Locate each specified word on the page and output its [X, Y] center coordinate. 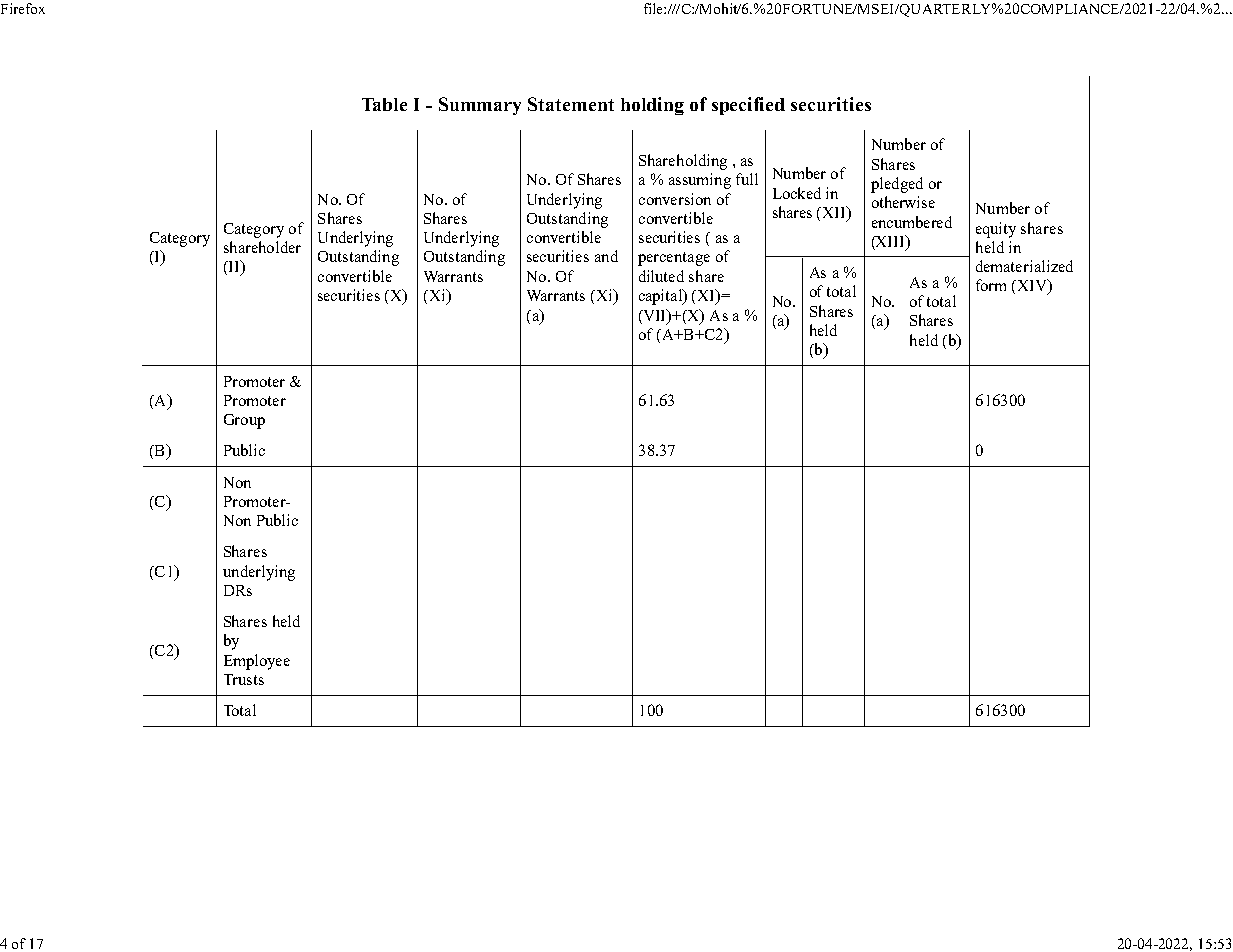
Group [244, 421]
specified [748, 106]
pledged [897, 185]
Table [384, 104]
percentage [674, 259]
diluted [661, 276]
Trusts [244, 679]
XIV [1032, 286]
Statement [571, 104]
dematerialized [1024, 266]
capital [662, 297]
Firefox [23, 8]
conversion [675, 199]
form [991, 285]
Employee [257, 662]
